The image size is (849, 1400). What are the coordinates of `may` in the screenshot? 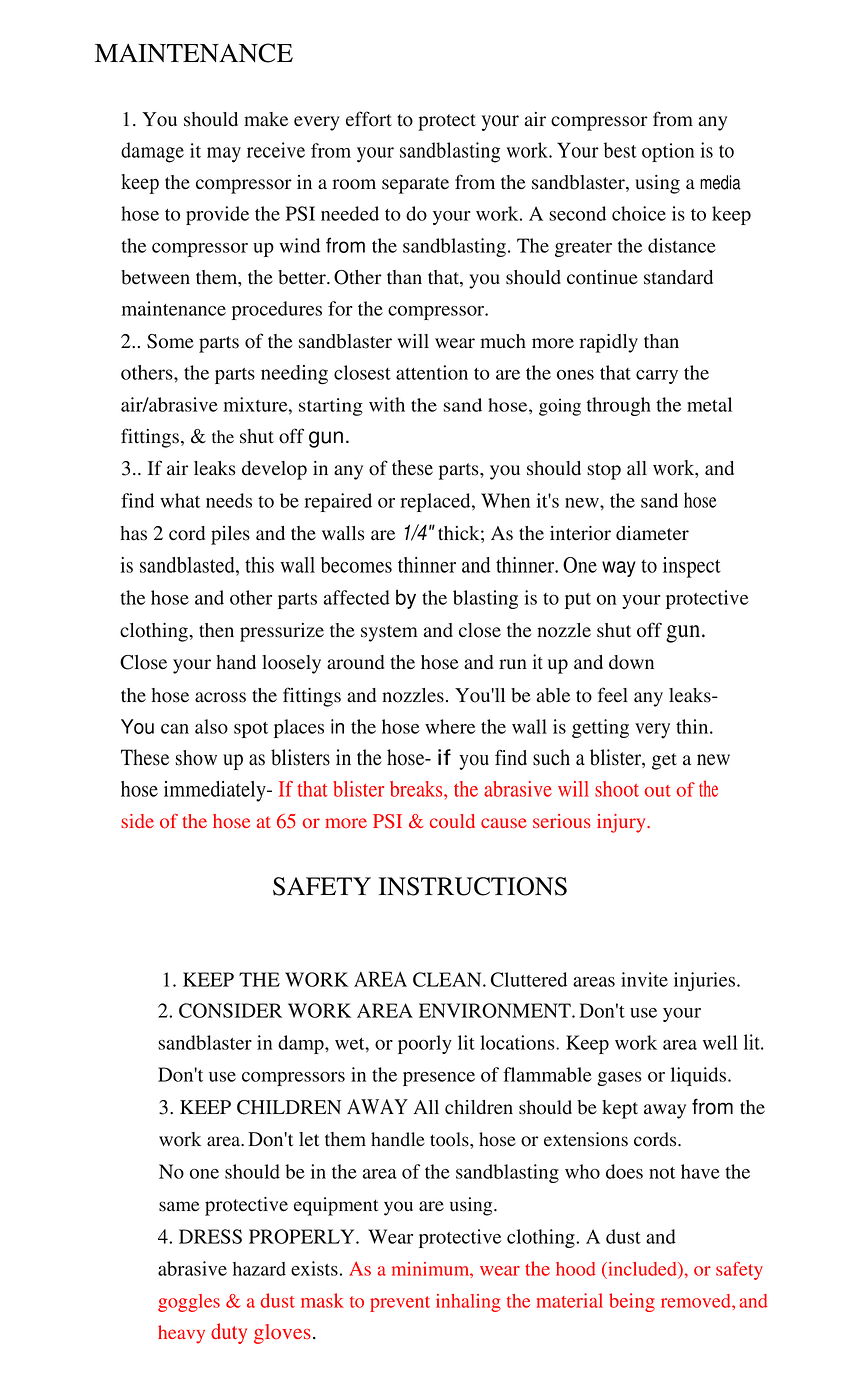 It's located at (224, 155).
